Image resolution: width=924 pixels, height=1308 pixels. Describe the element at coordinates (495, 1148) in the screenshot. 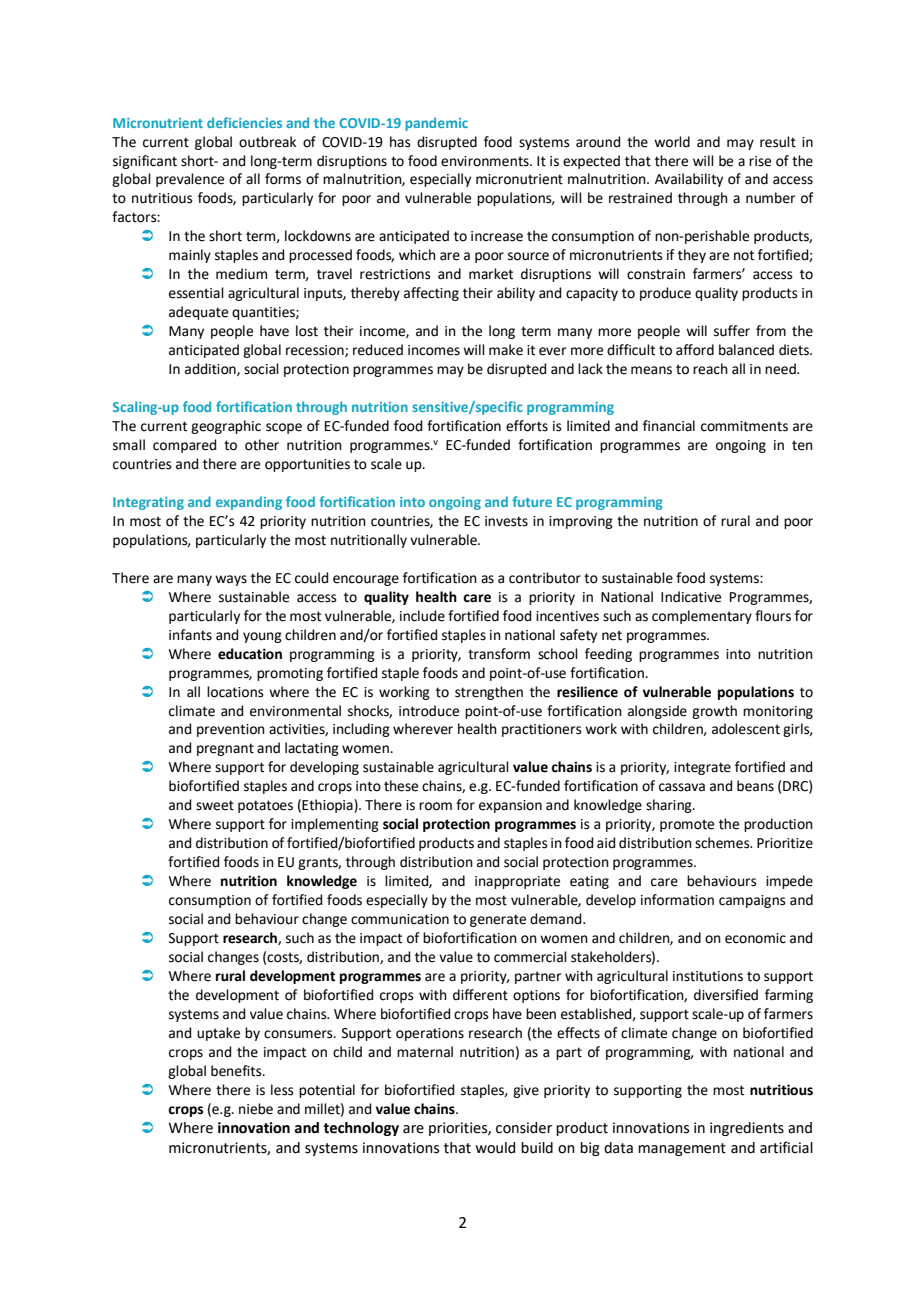

I see `would` at that location.
